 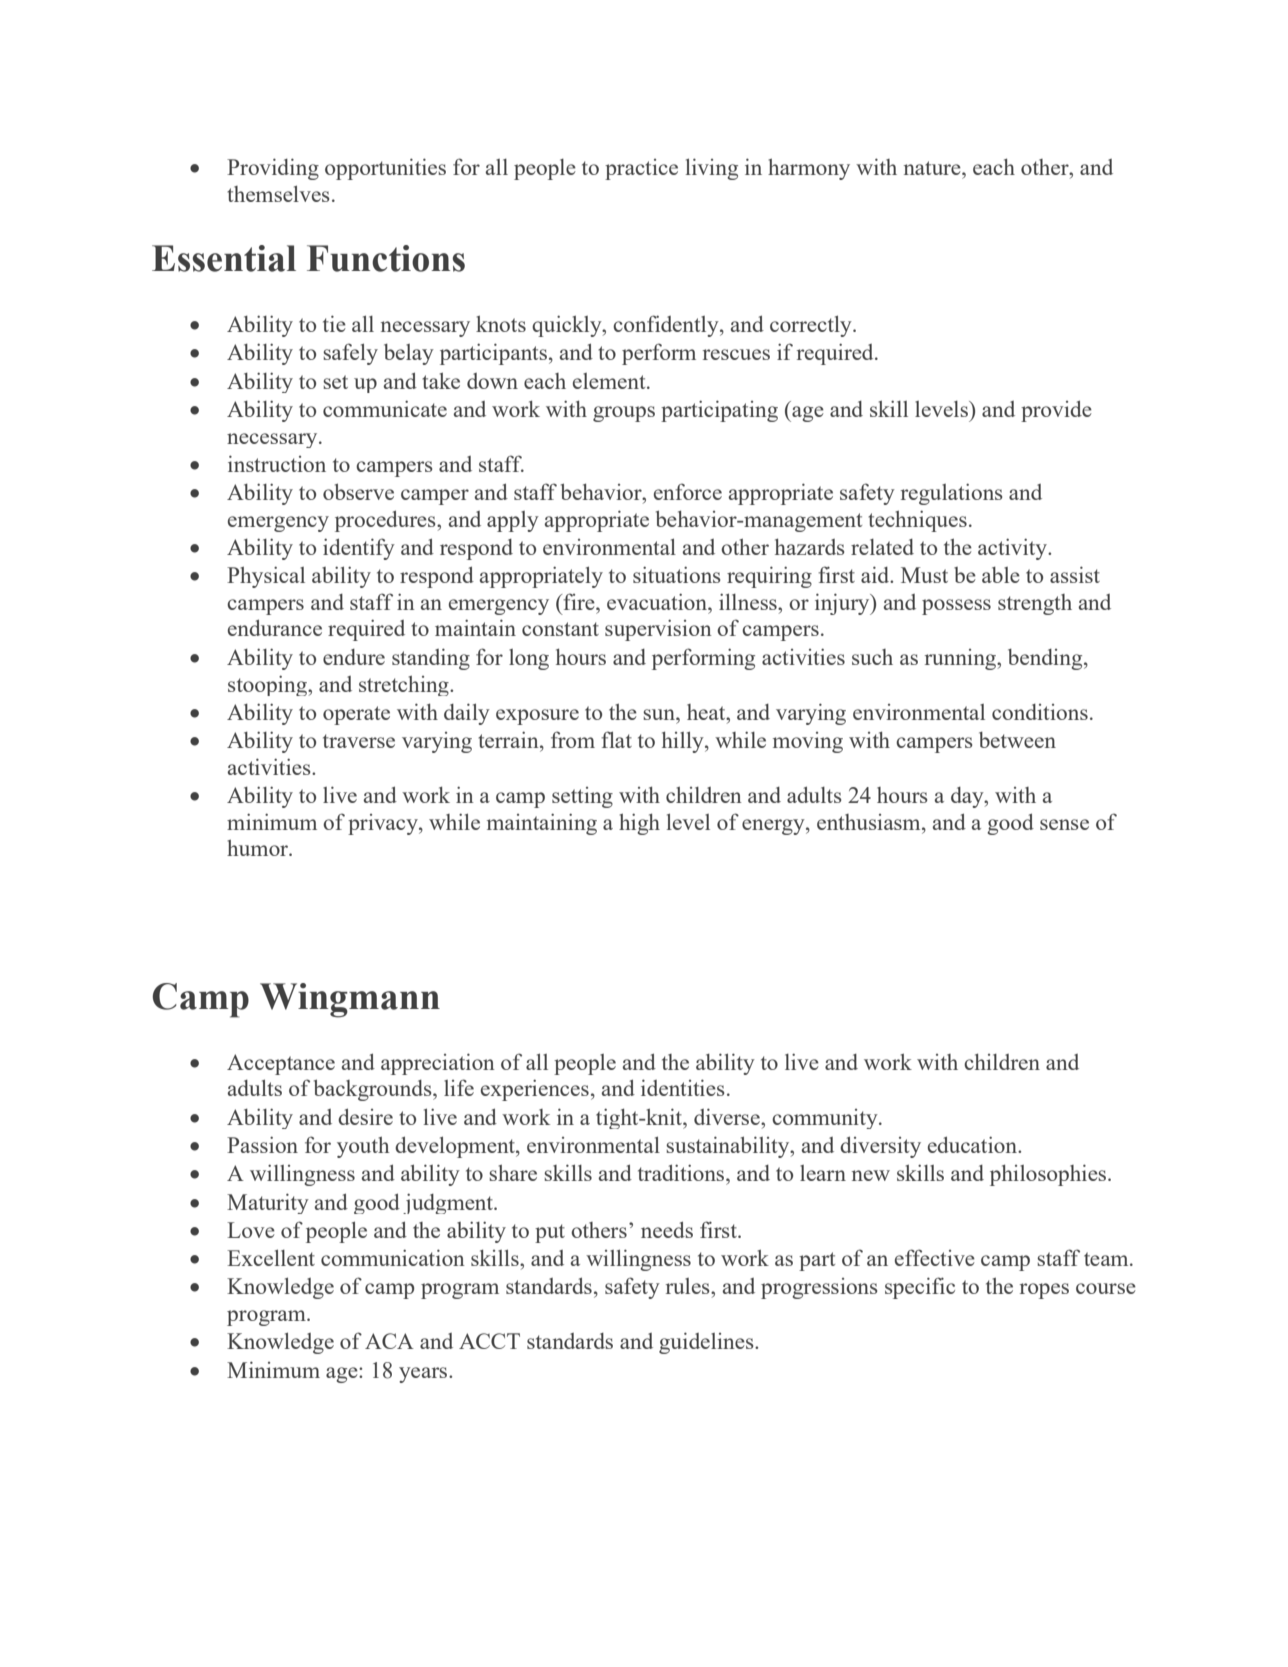 I want to click on ACA, so click(x=389, y=1341).
